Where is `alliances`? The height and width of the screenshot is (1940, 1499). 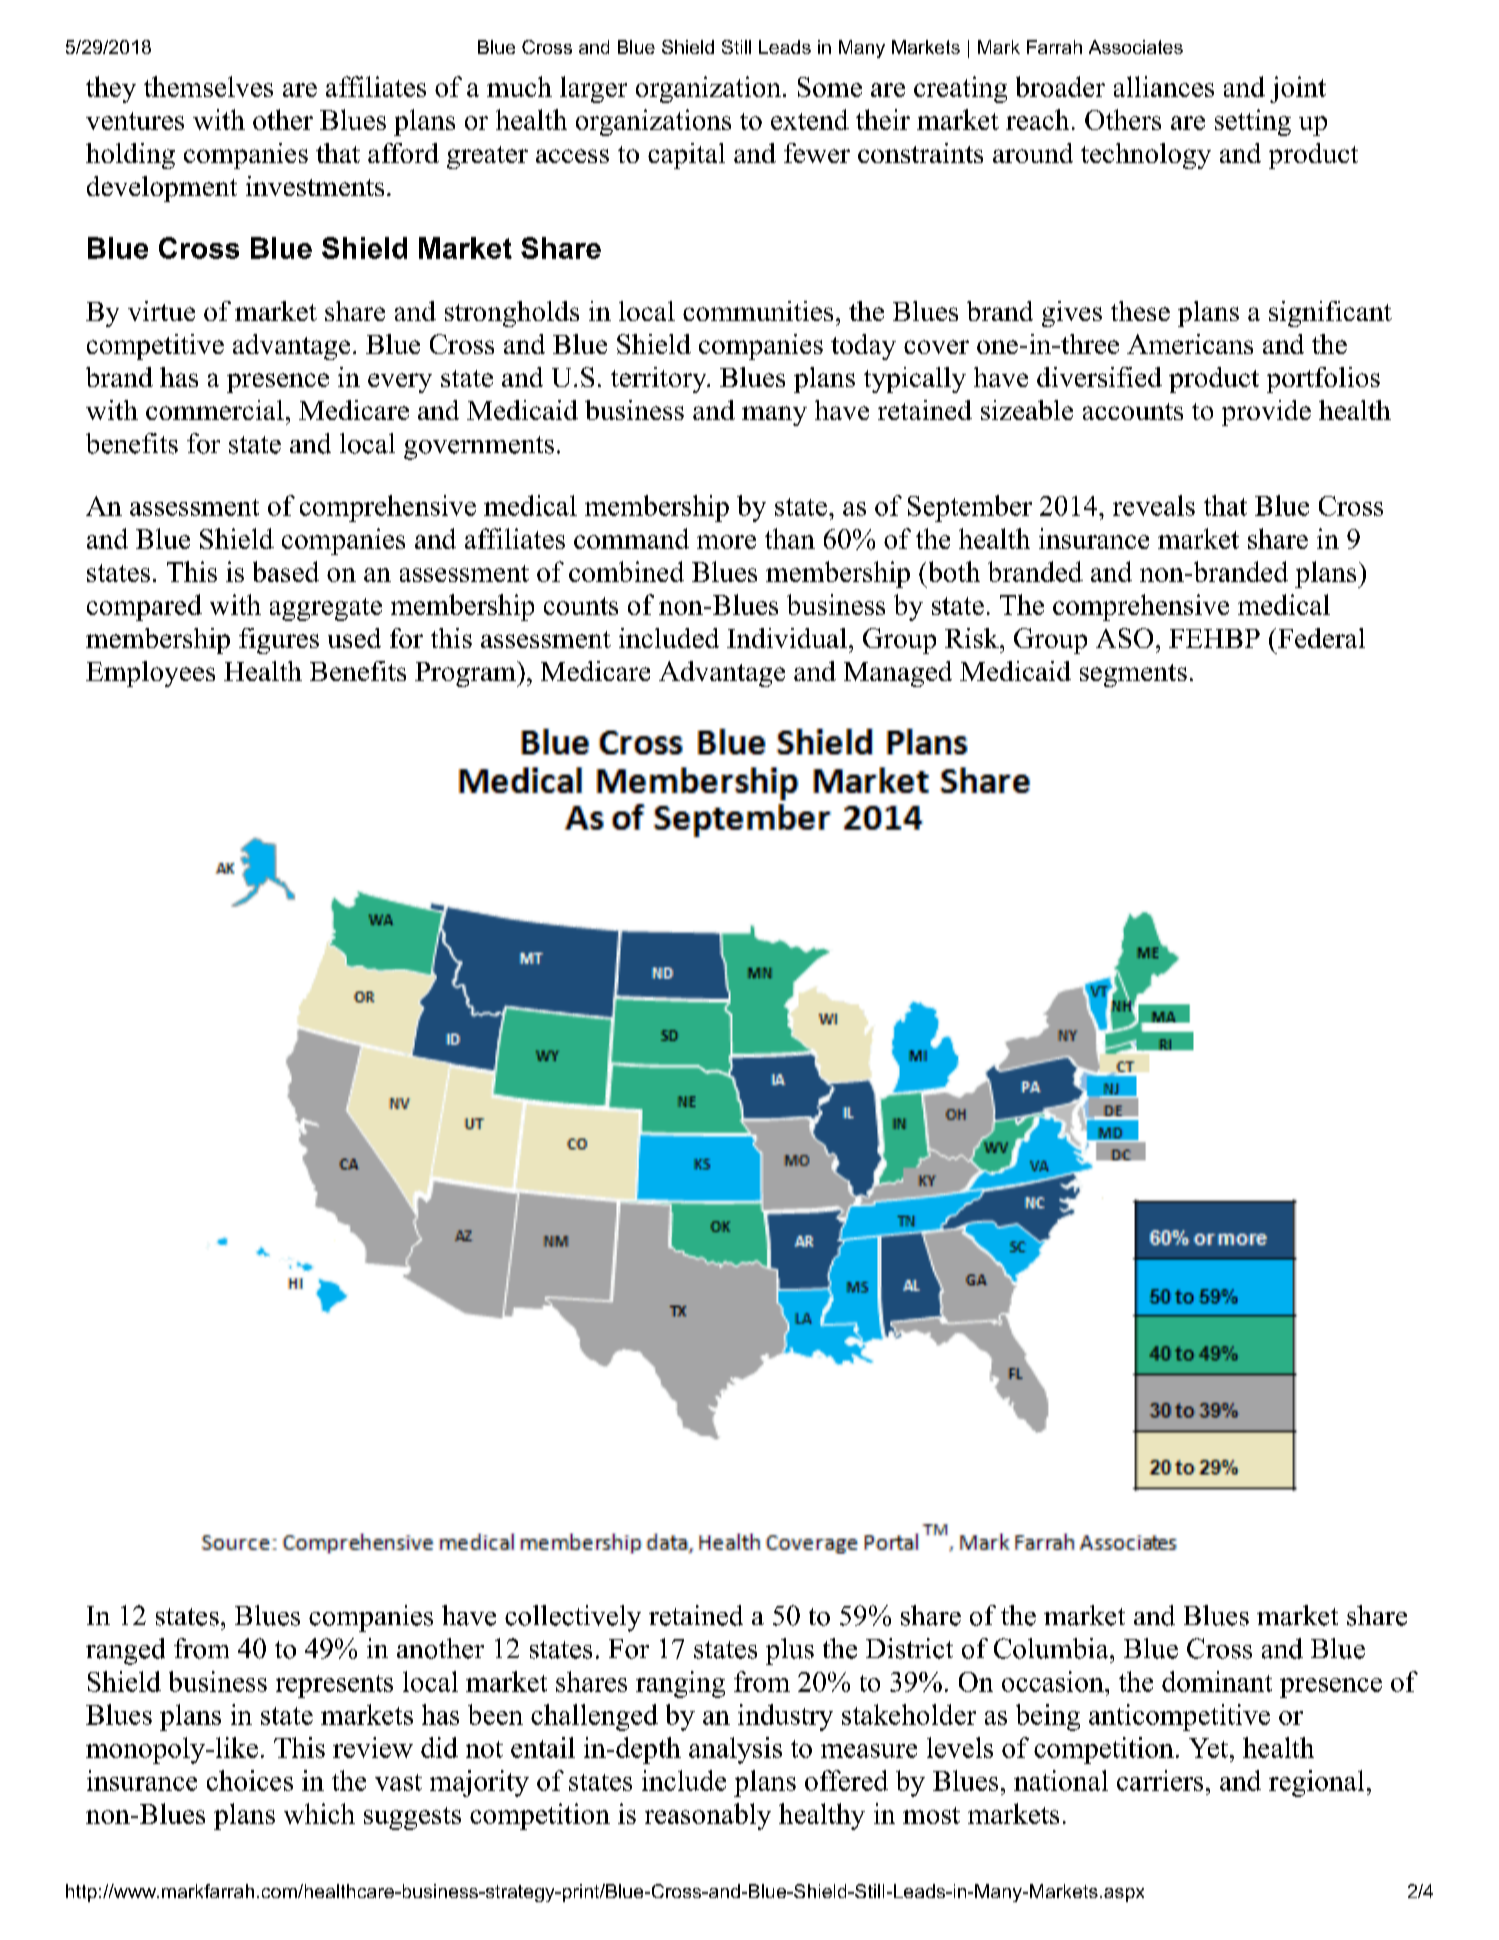
alliances is located at coordinates (1164, 86).
